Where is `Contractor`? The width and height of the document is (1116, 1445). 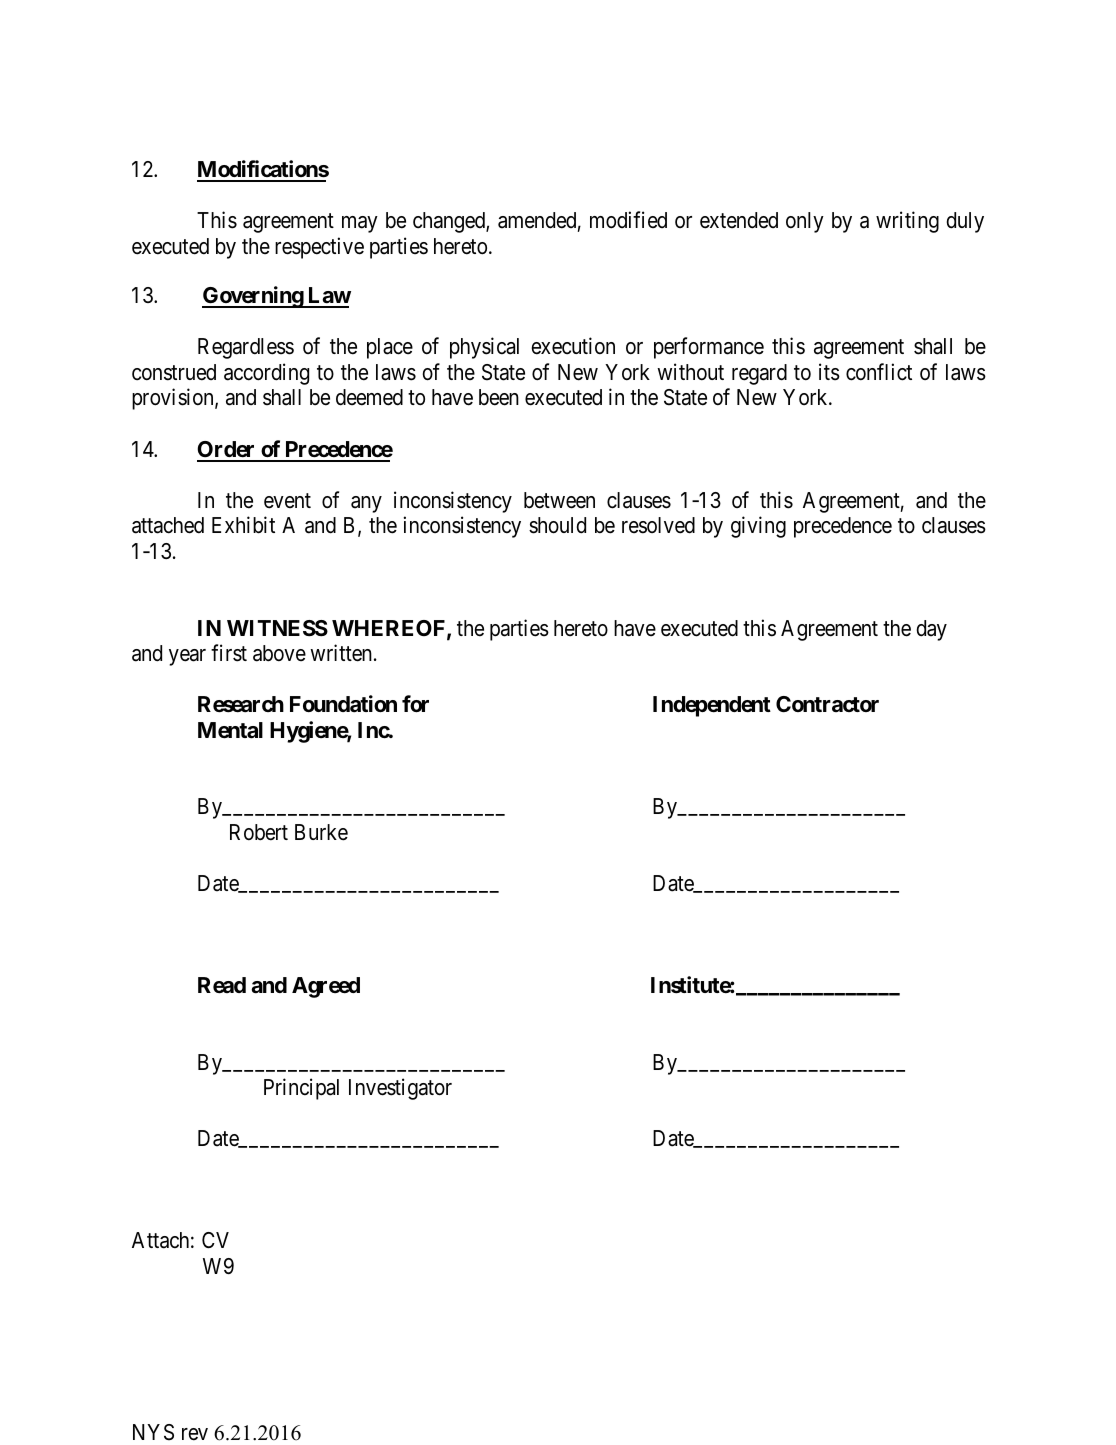 Contractor is located at coordinates (827, 704).
